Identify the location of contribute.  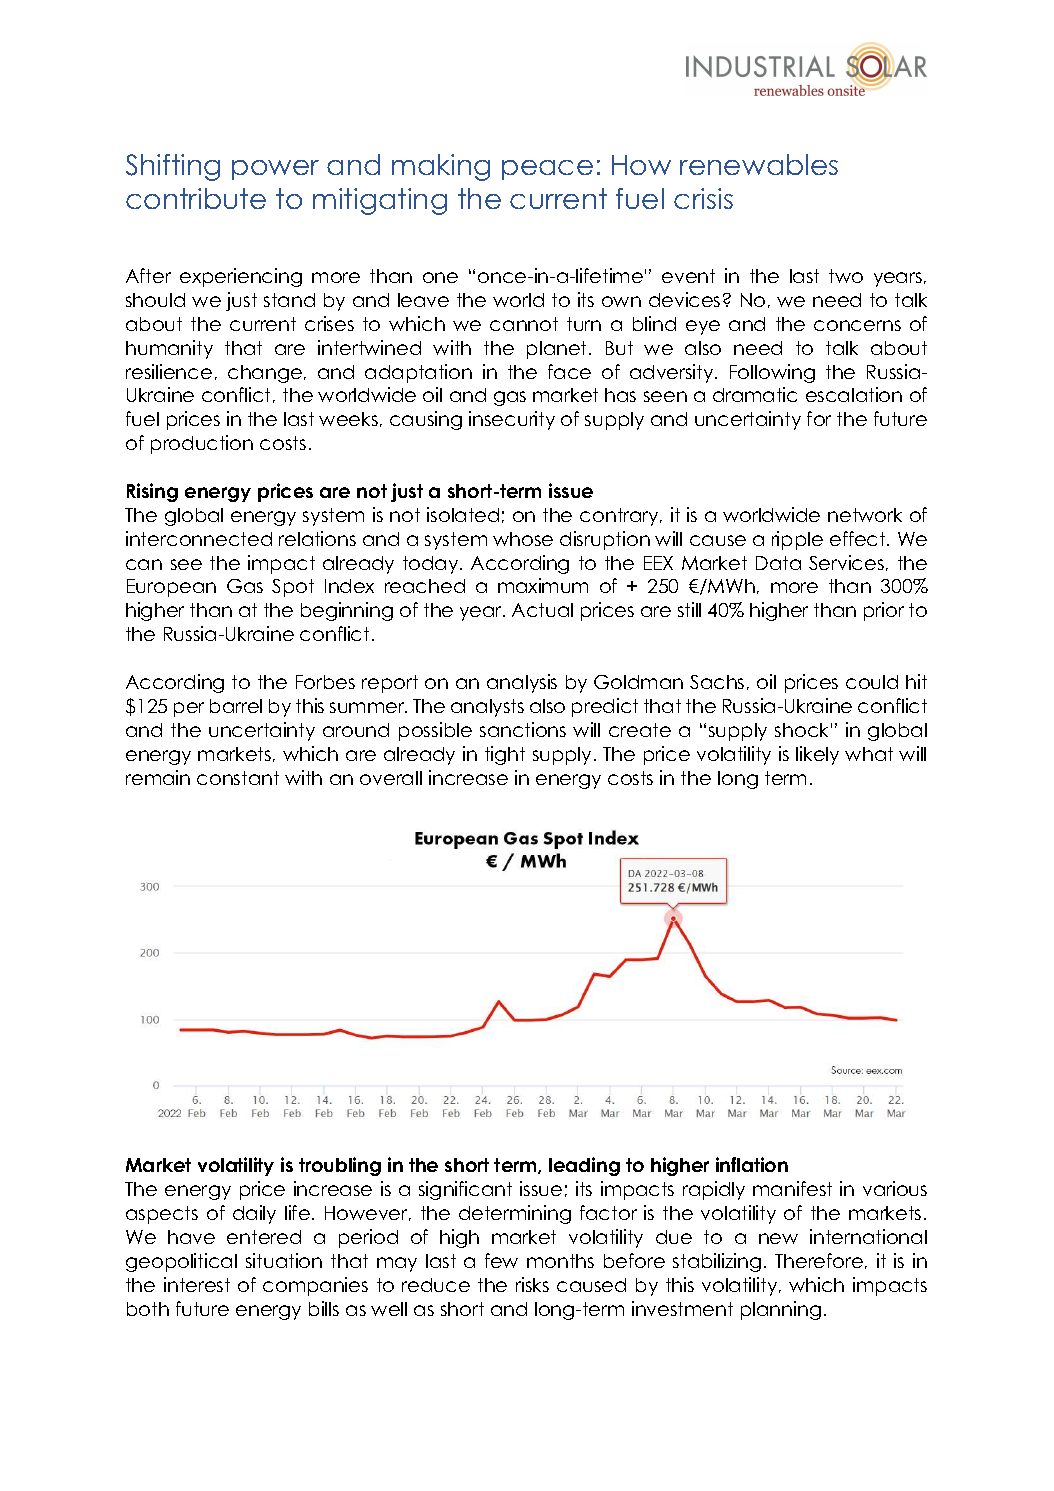
(196, 198).
